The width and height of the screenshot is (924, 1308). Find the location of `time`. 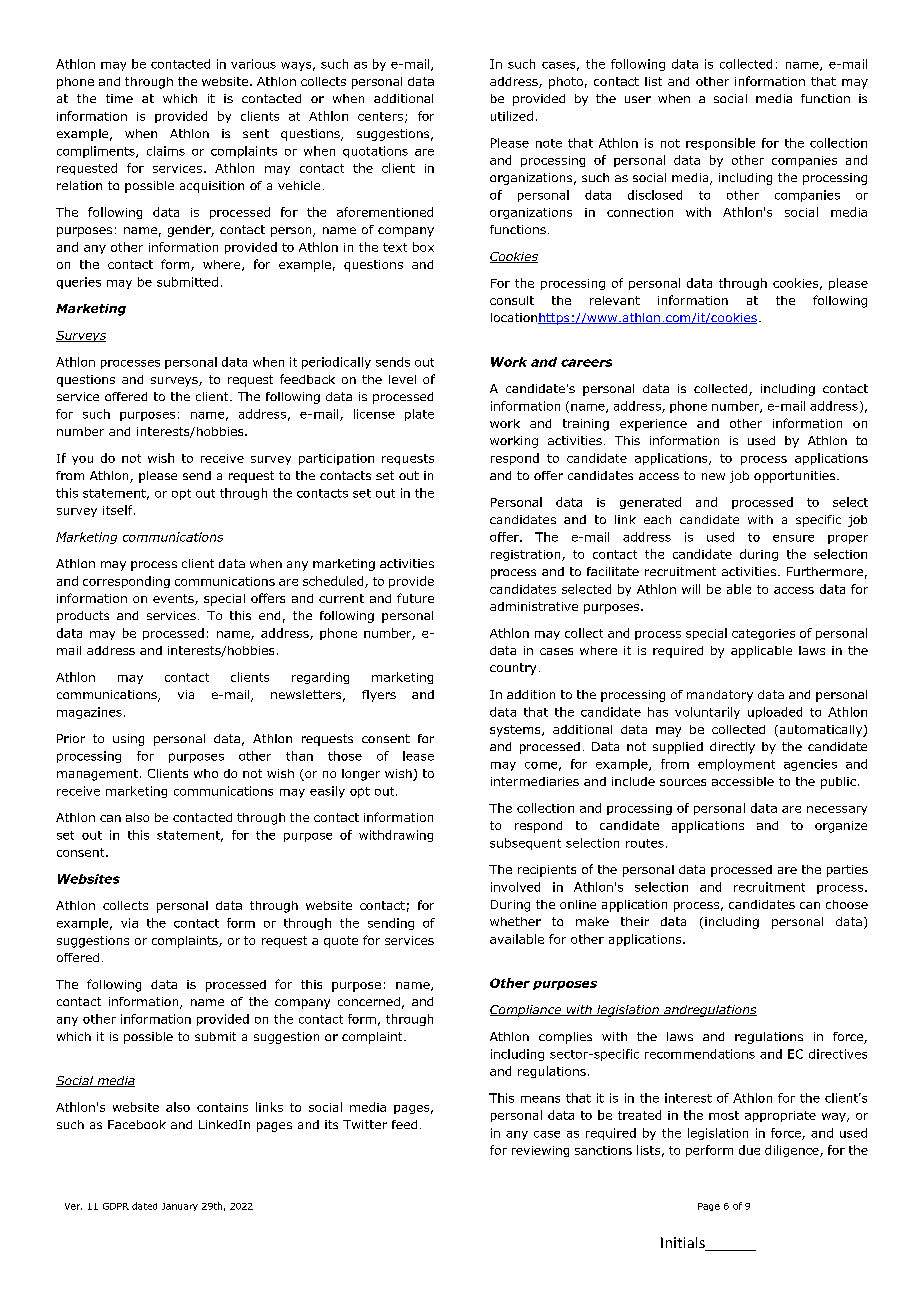

time is located at coordinates (119, 98).
